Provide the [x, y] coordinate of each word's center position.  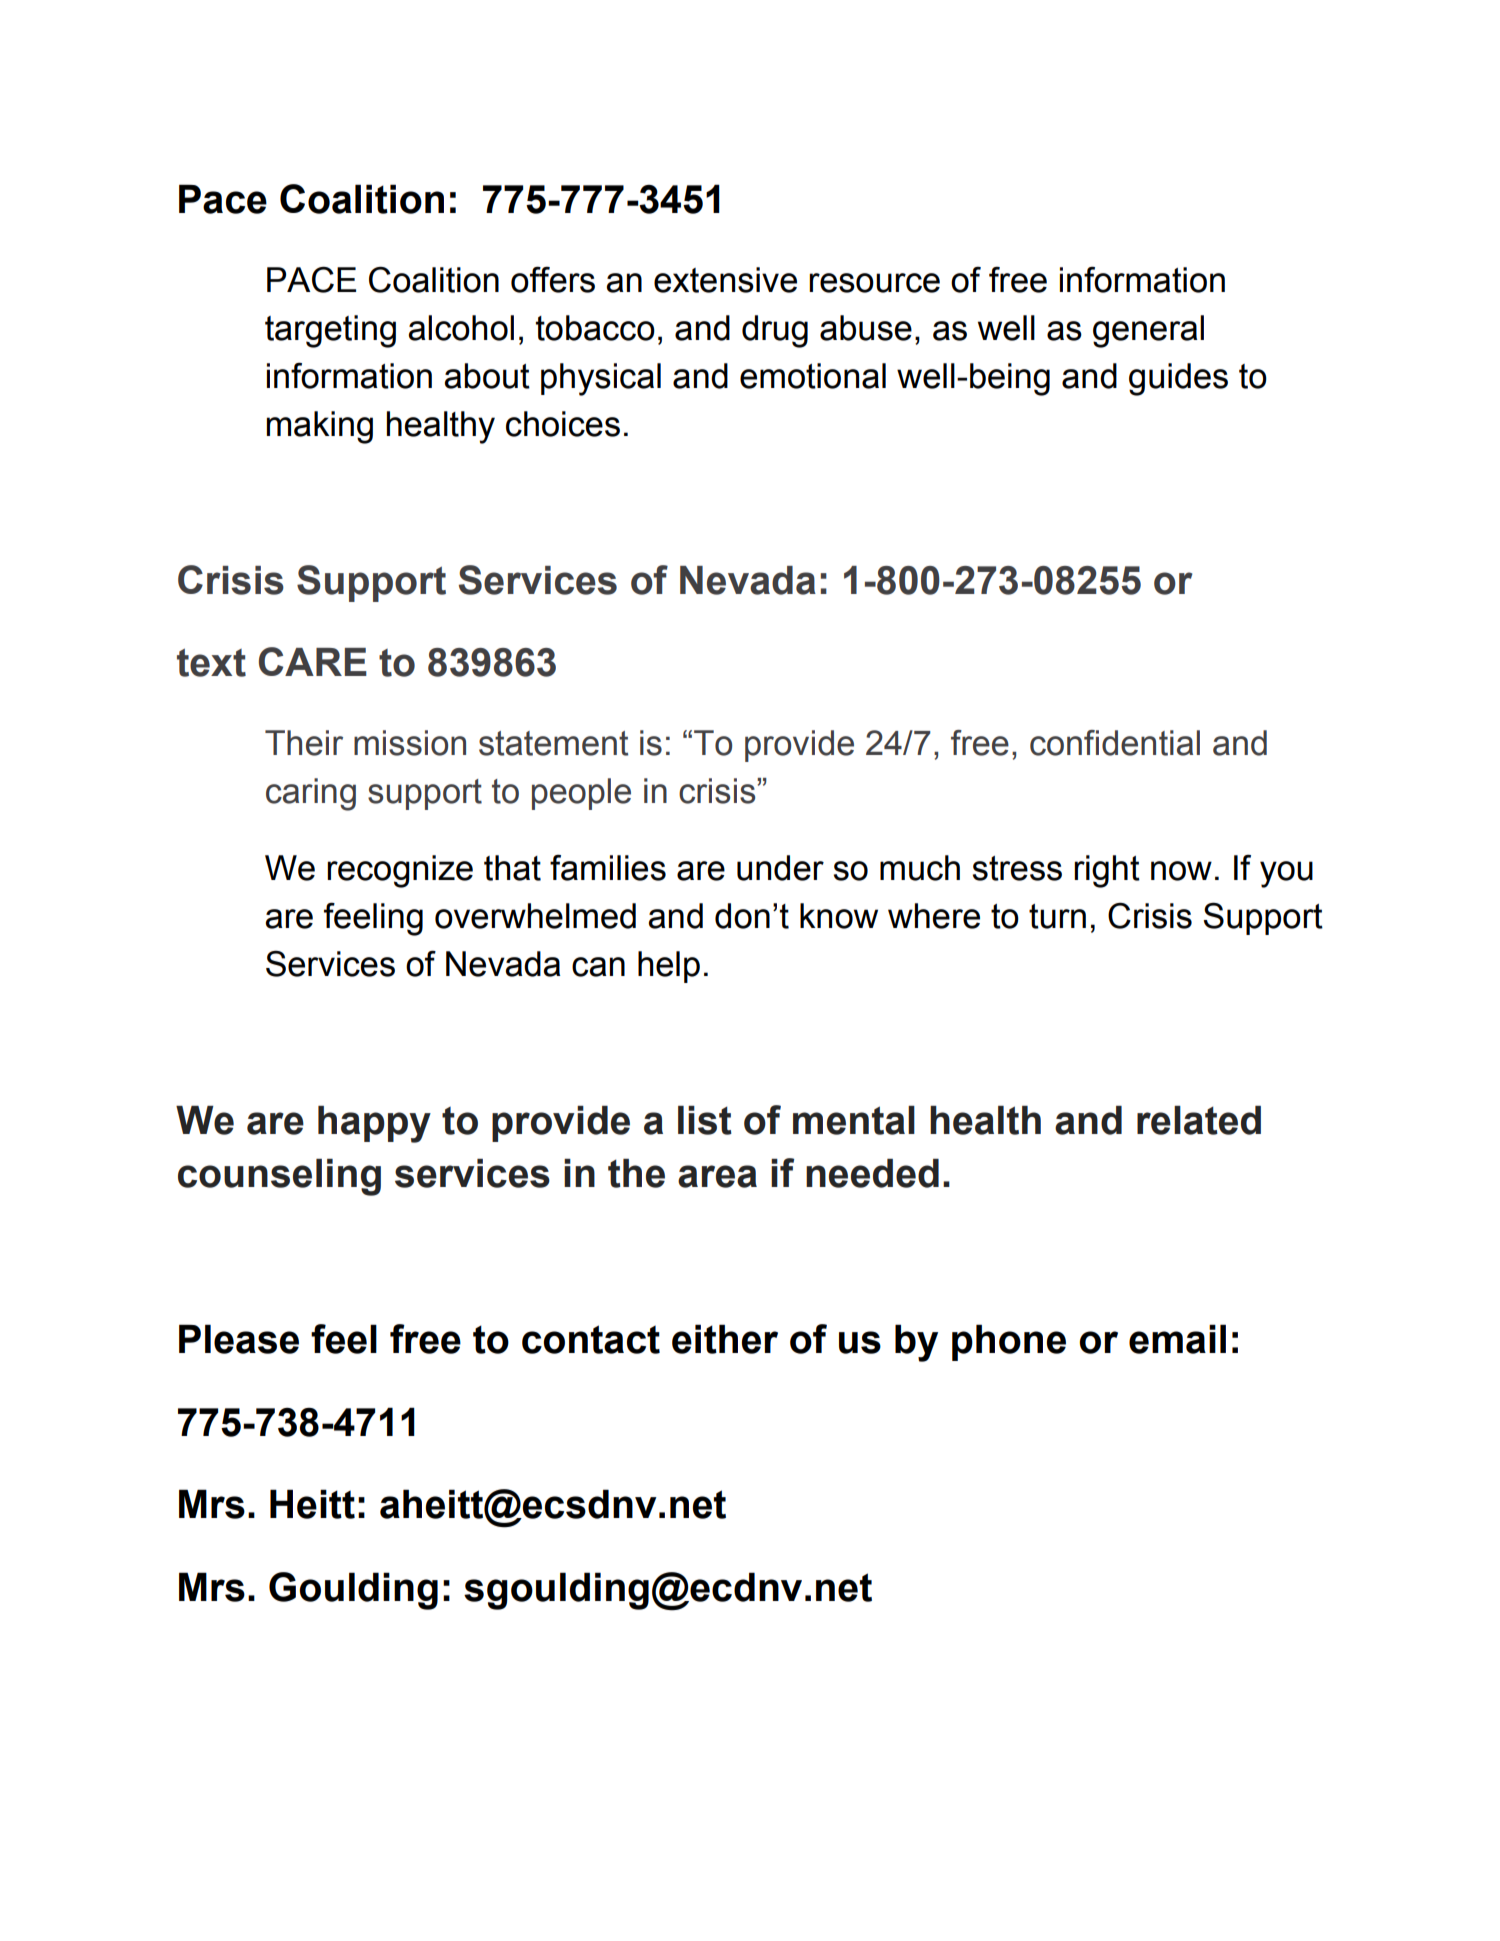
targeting [330, 331]
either [725, 1339]
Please [239, 1339]
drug [775, 331]
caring [311, 794]
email [1177, 1339]
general [1148, 331]
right [1107, 871]
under [780, 868]
